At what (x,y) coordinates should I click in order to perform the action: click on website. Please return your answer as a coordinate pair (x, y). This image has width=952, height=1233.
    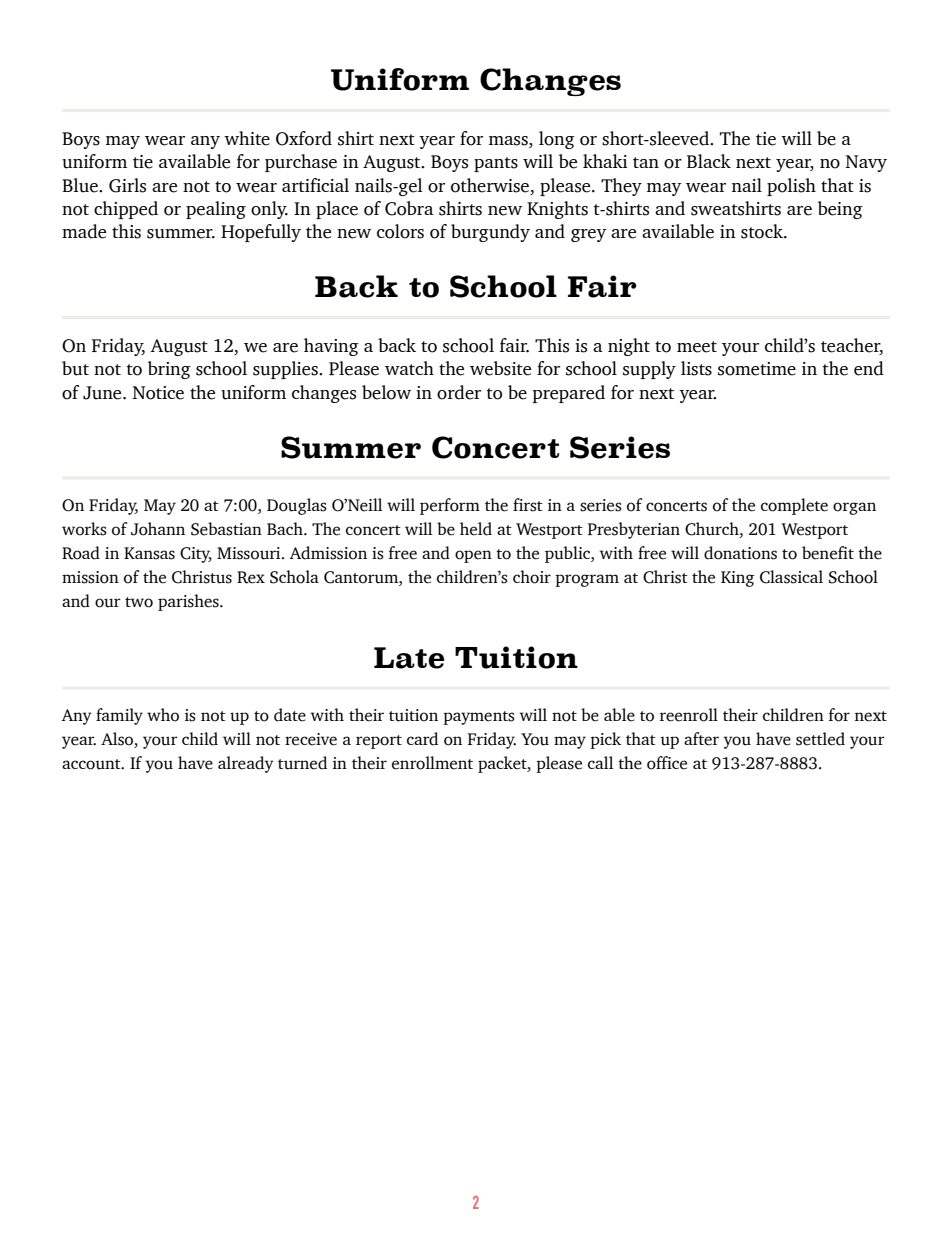
    Looking at the image, I should click on (500, 368).
